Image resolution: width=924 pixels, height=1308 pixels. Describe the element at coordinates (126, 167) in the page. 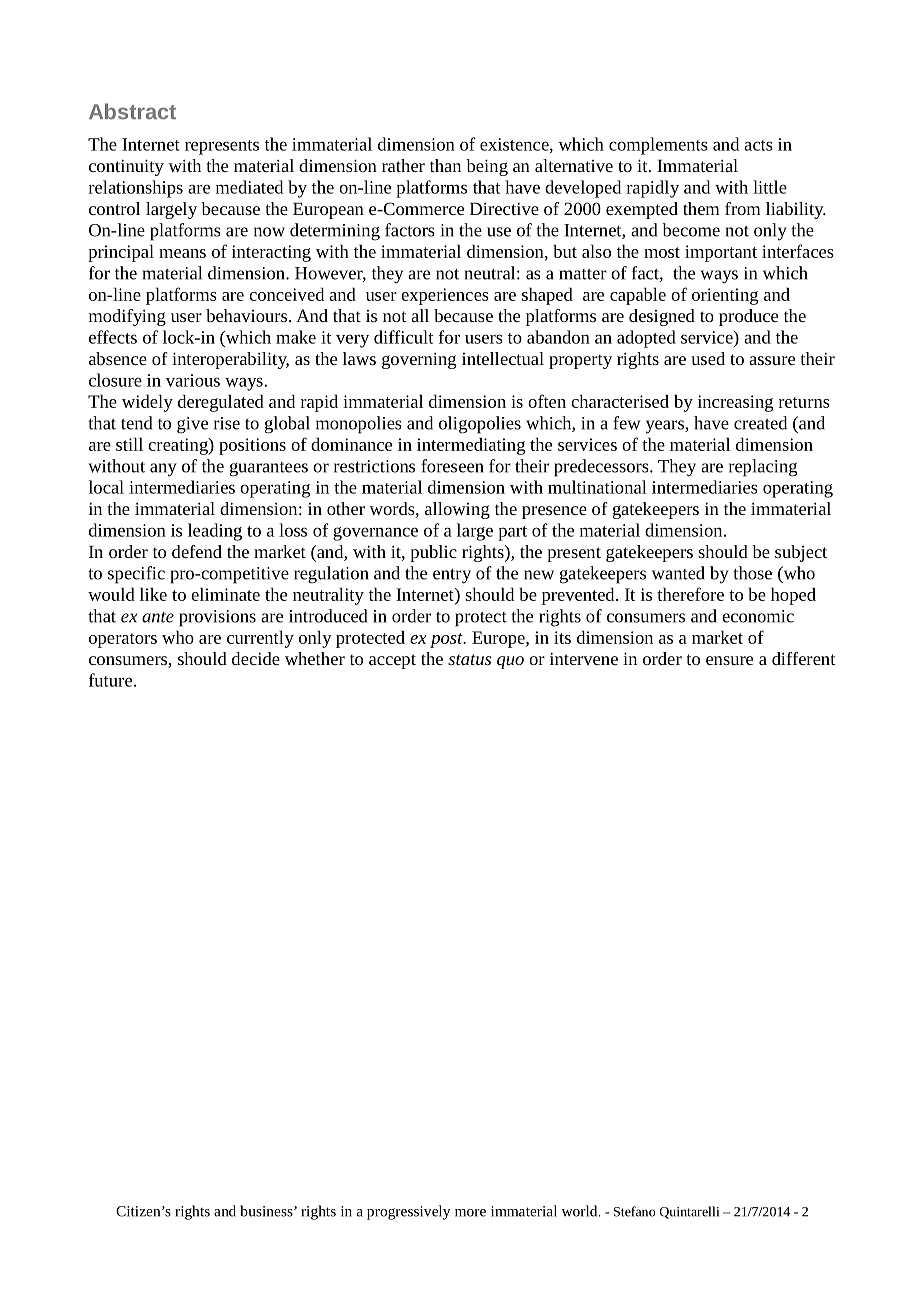

I see `continuity` at that location.
